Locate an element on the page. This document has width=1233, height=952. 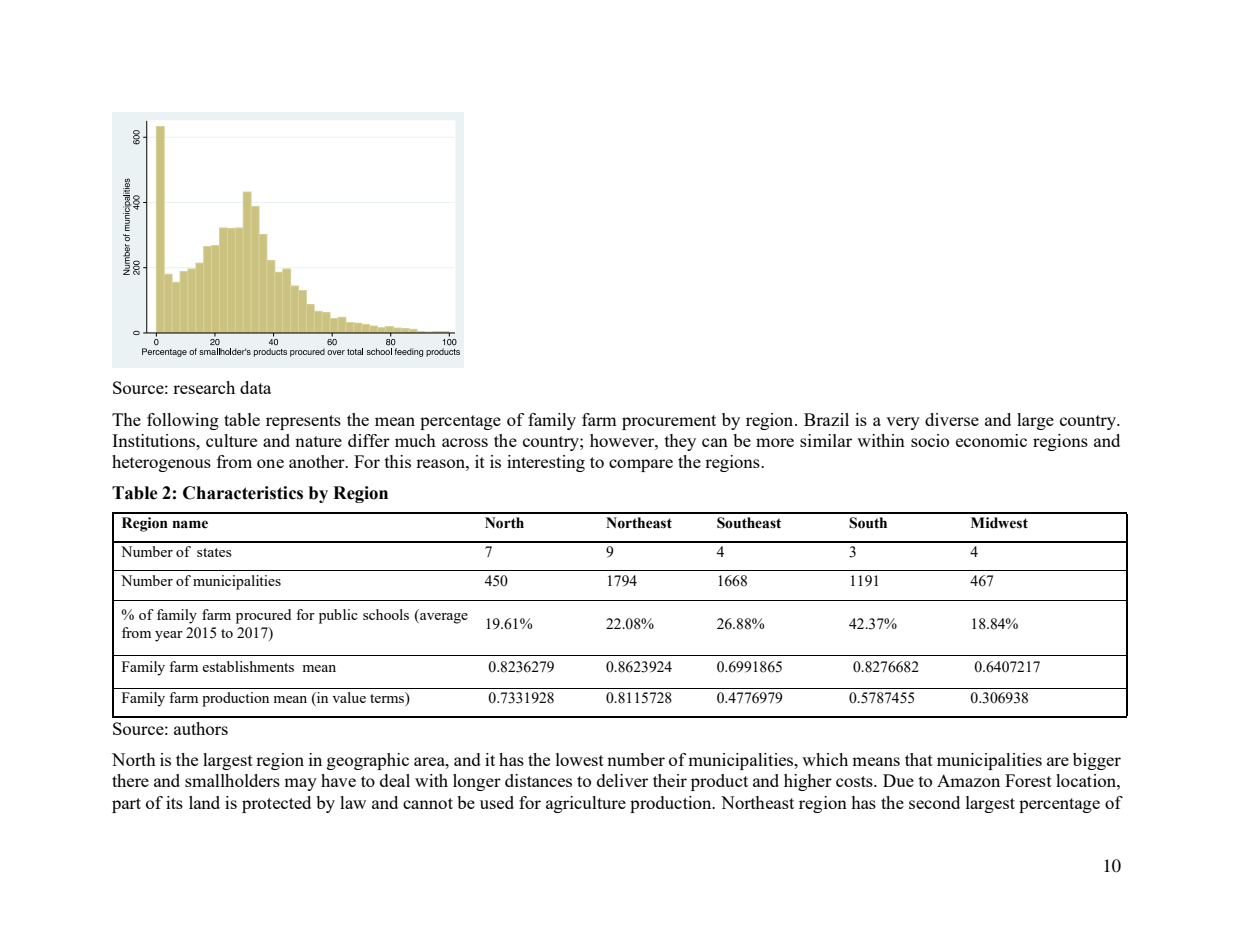
diverse is located at coordinates (952, 419).
